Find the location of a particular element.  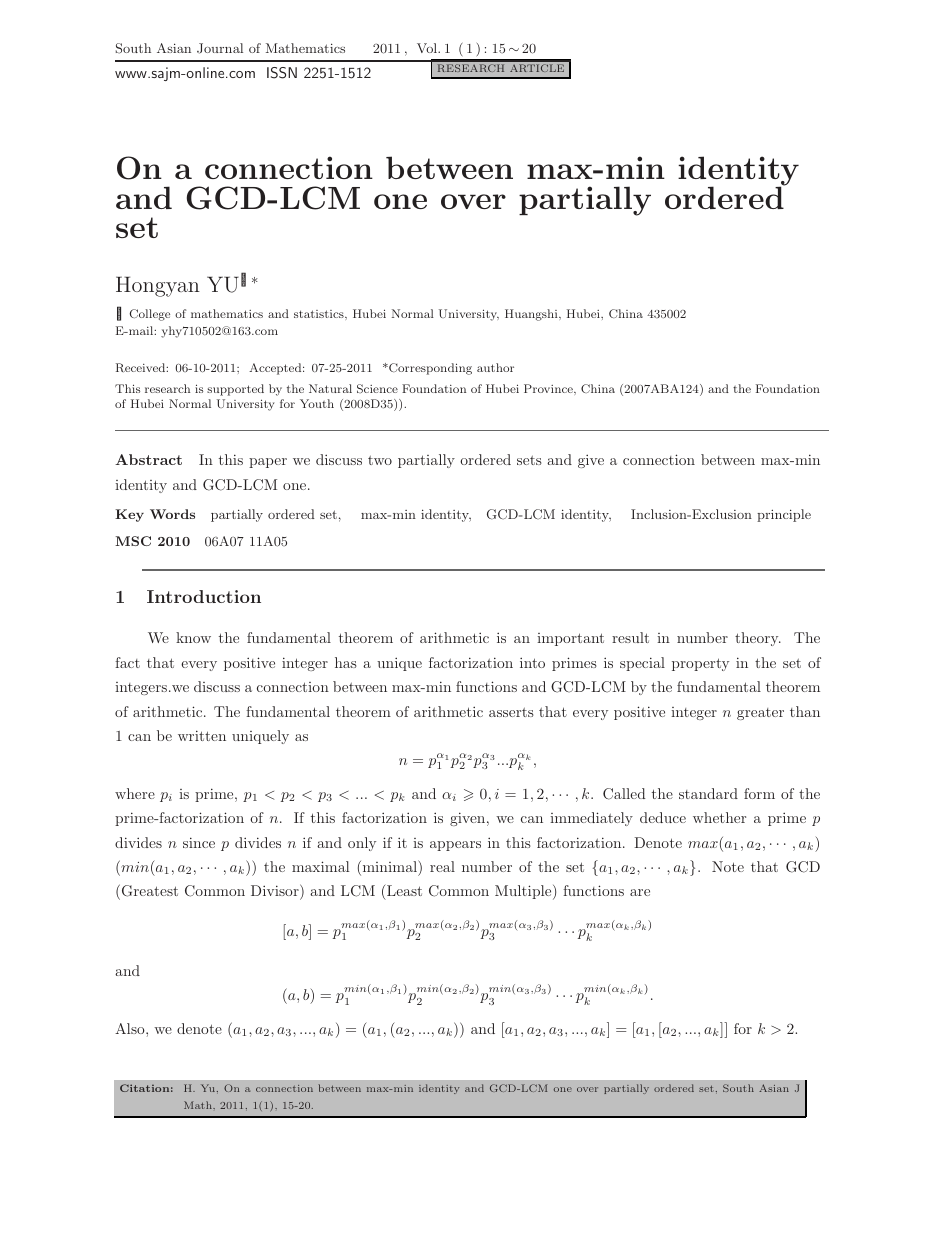

Vol is located at coordinates (428, 48).
